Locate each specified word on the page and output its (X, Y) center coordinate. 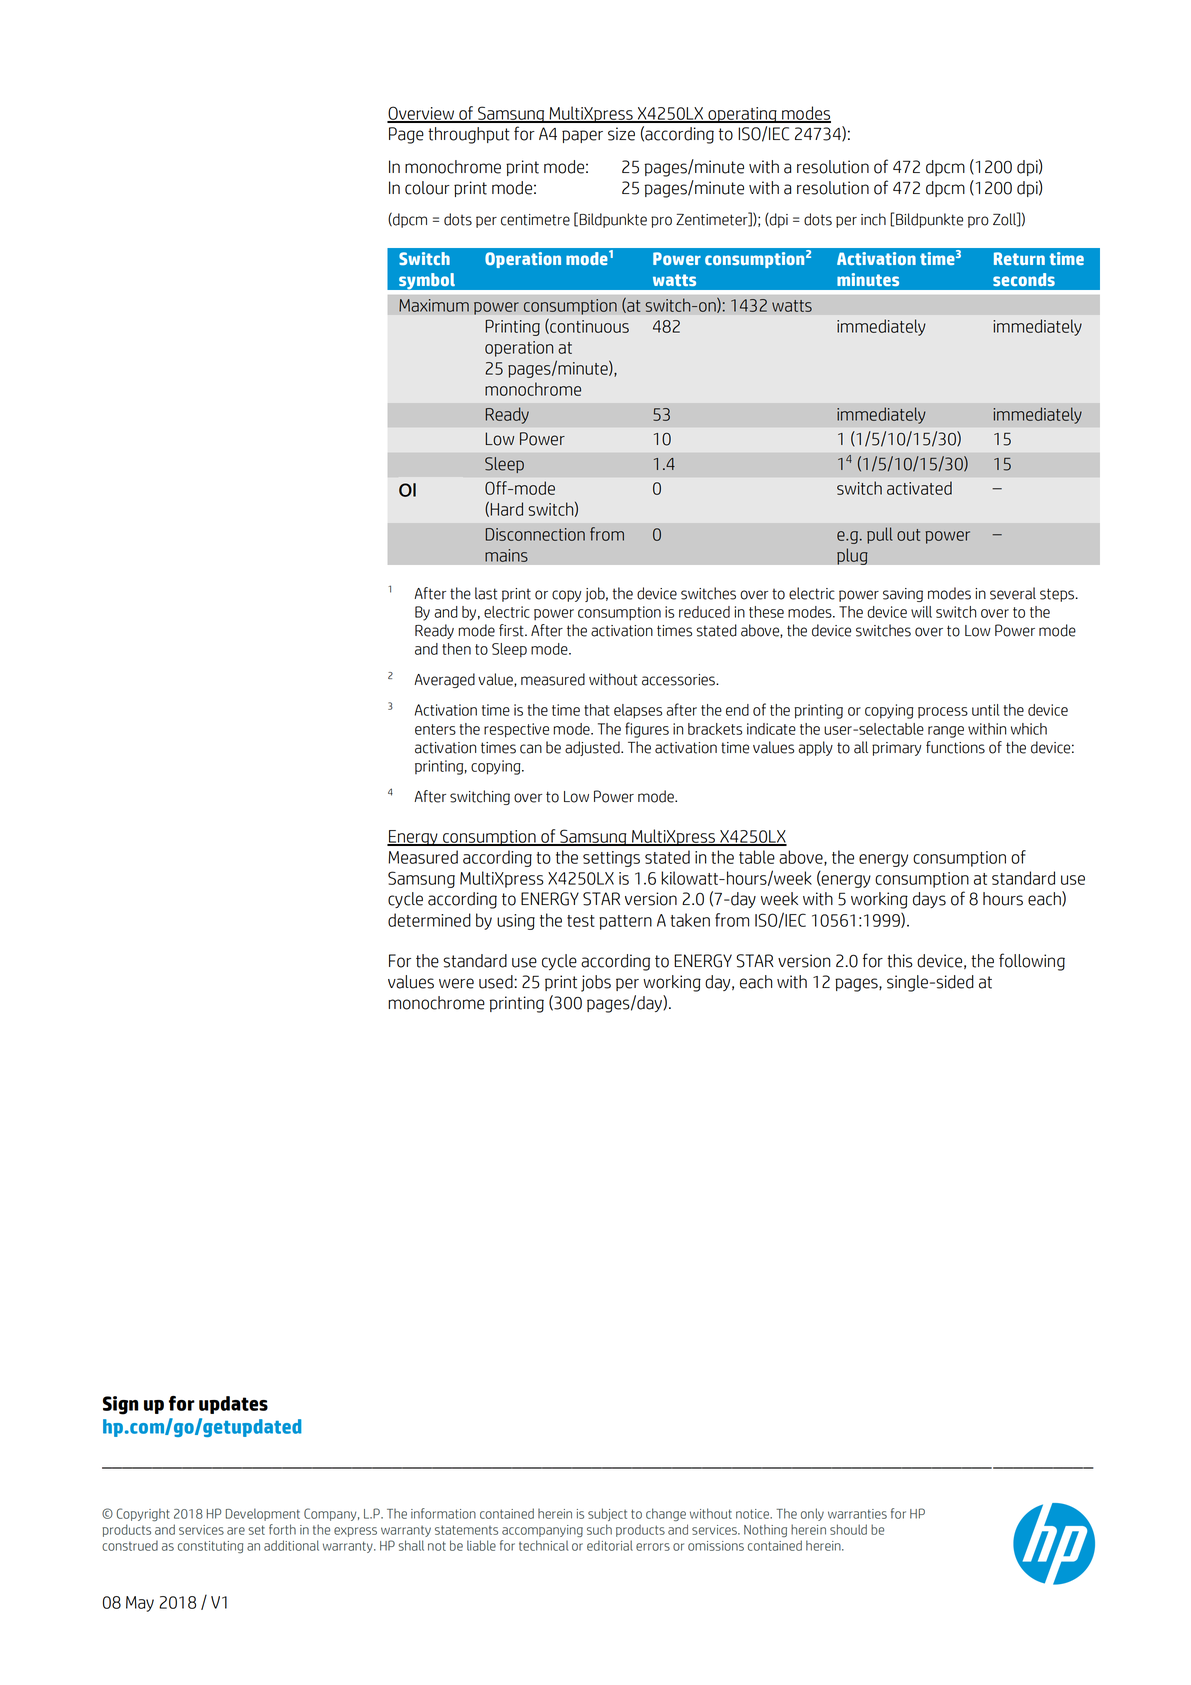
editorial (610, 1545)
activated (919, 488)
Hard (506, 509)
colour (427, 188)
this (900, 961)
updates (233, 1405)
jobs (596, 983)
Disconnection (535, 534)
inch (873, 219)
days (929, 900)
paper (582, 136)
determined (429, 920)
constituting (210, 1547)
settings (611, 859)
